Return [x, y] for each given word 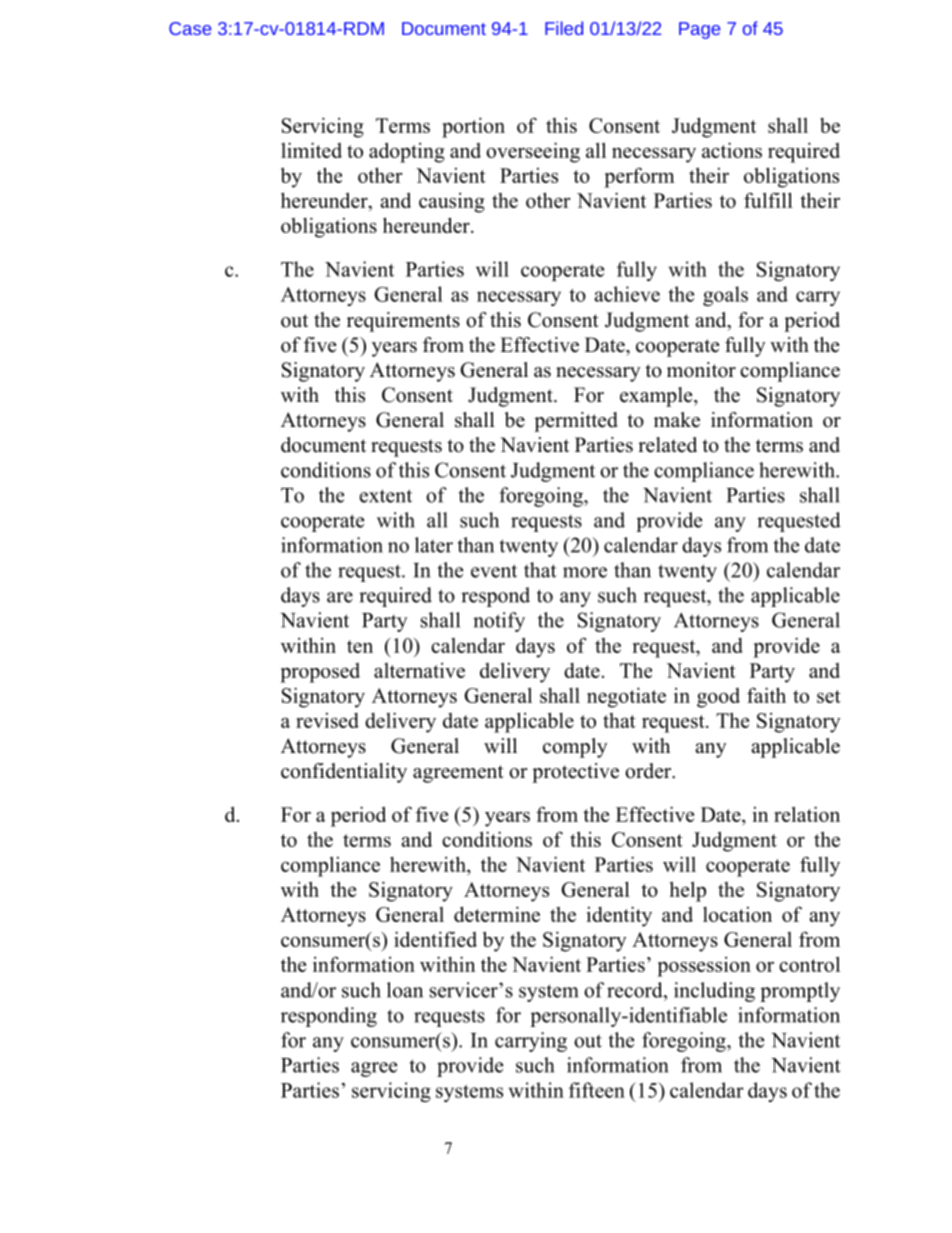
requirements [403, 322]
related [667, 445]
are [340, 597]
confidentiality [344, 773]
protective [575, 773]
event [494, 571]
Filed [564, 28]
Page [699, 30]
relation [807, 814]
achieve [627, 294]
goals [725, 296]
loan [405, 990]
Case [190, 28]
